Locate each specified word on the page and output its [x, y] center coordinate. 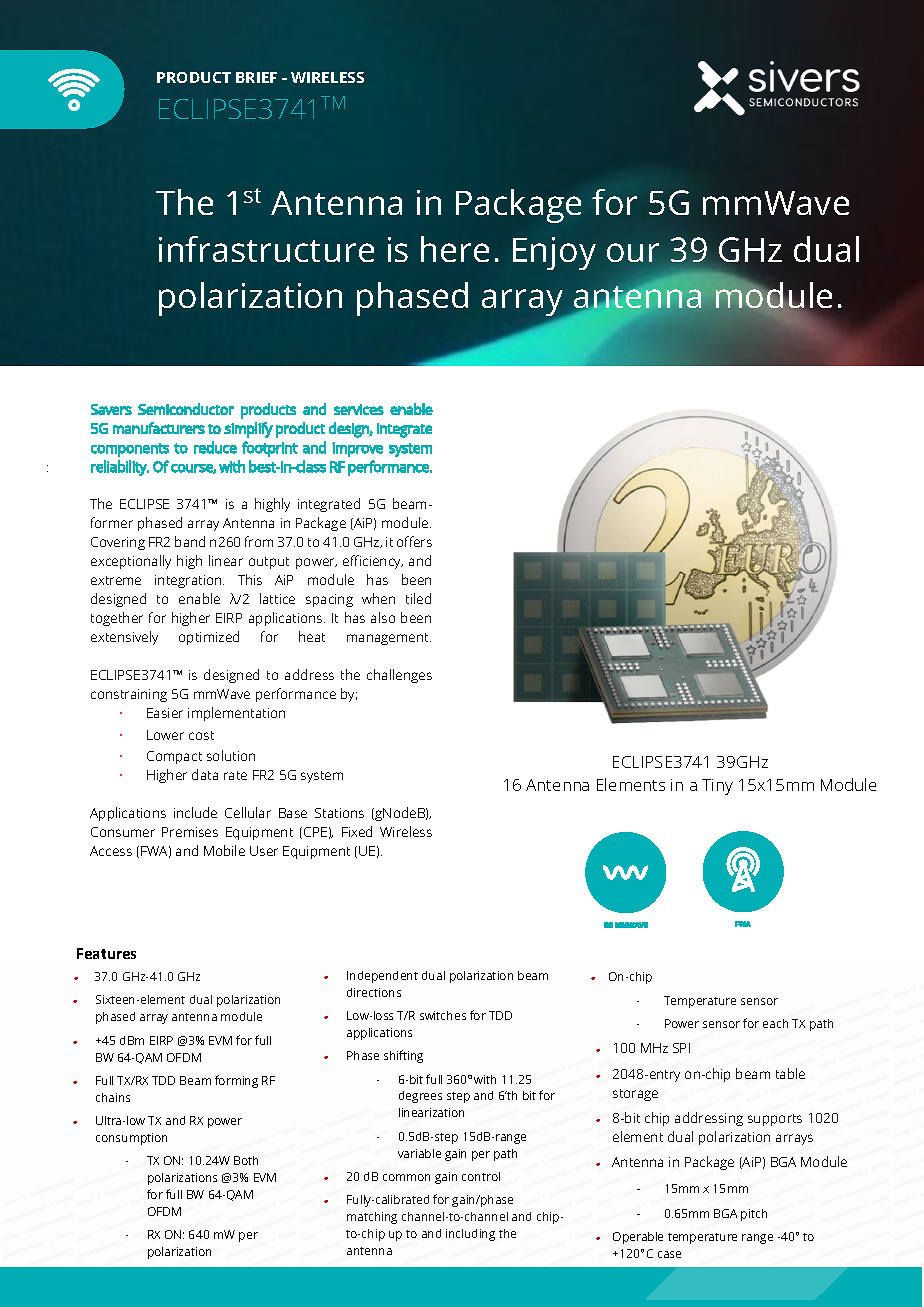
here [455, 249]
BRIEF [256, 77]
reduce [215, 447]
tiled [418, 598]
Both [246, 1160]
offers [414, 541]
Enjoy [554, 253]
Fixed [357, 831]
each [775, 1023]
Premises [190, 832]
